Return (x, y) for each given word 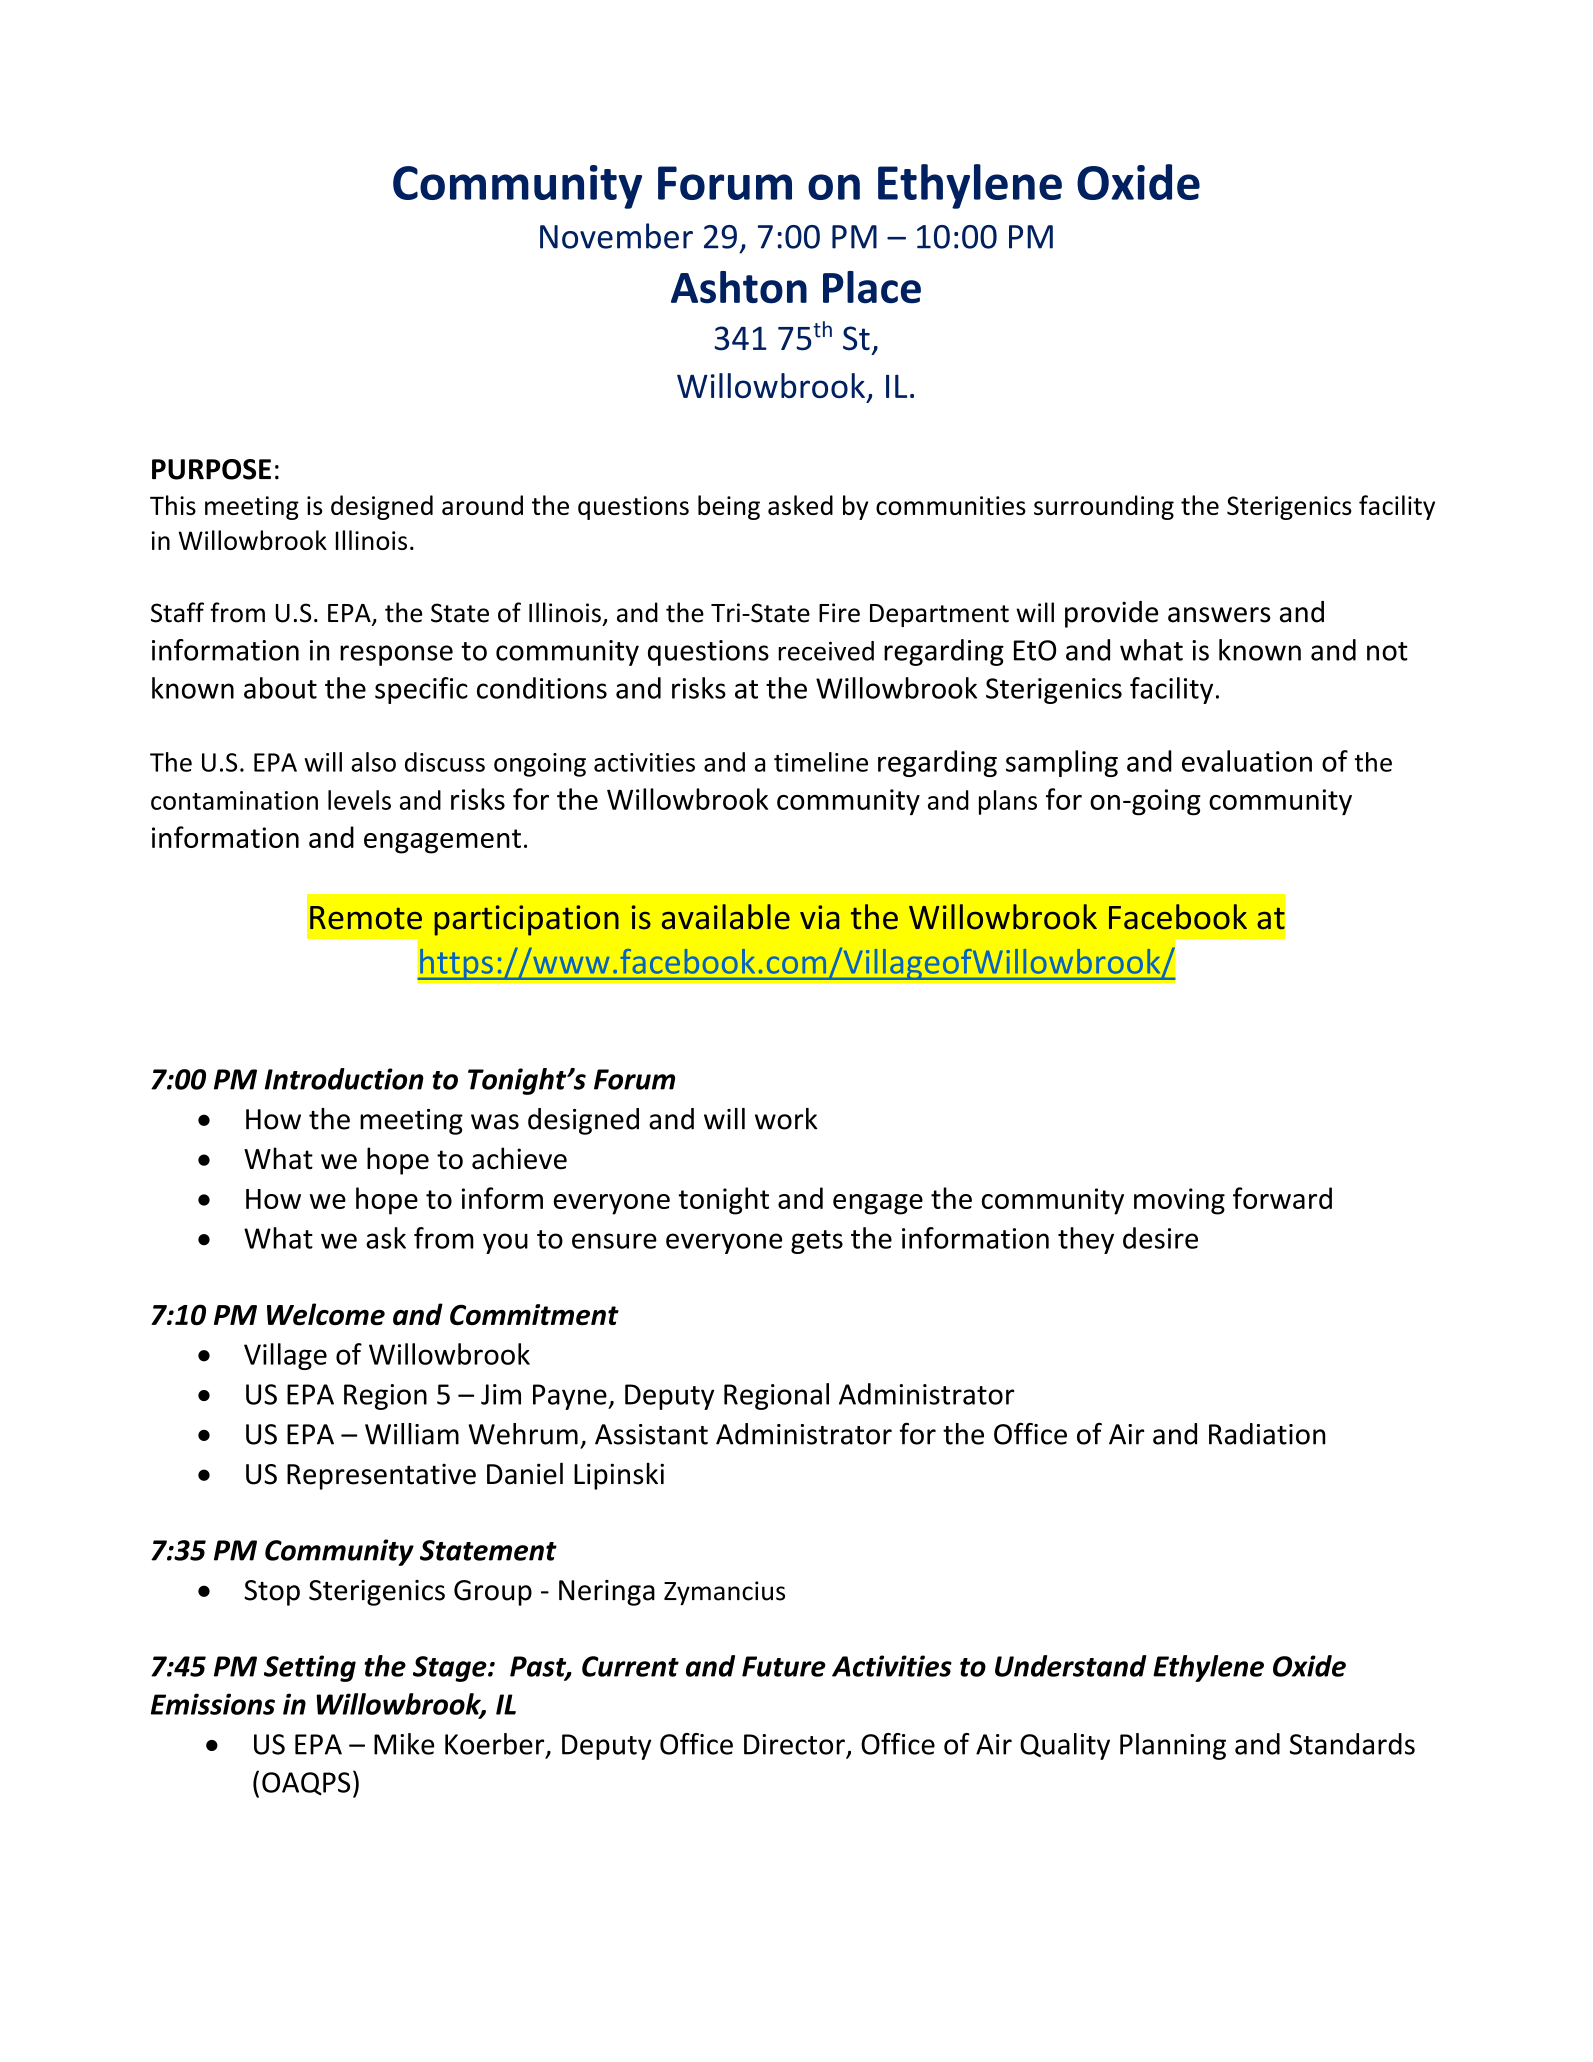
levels (359, 800)
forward (1282, 1198)
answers (1219, 615)
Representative (381, 1477)
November (616, 236)
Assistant (651, 1434)
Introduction (344, 1079)
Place (872, 287)
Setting (310, 1668)
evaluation (1247, 761)
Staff (177, 612)
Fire (839, 613)
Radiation (1267, 1434)
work (786, 1119)
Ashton (739, 287)
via (819, 917)
